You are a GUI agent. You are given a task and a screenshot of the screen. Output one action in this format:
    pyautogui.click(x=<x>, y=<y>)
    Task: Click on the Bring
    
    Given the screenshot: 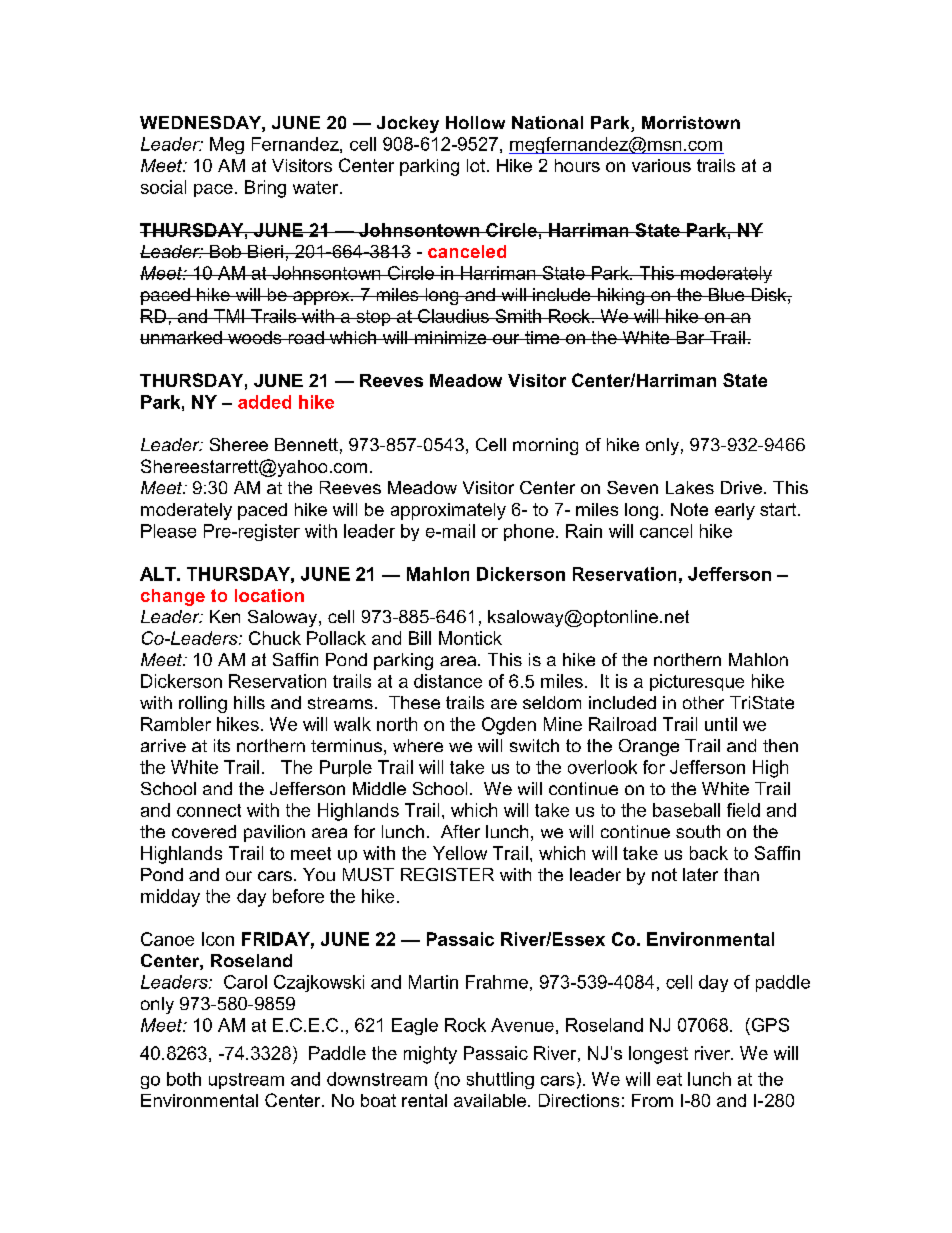 What is the action you would take?
    pyautogui.click(x=265, y=189)
